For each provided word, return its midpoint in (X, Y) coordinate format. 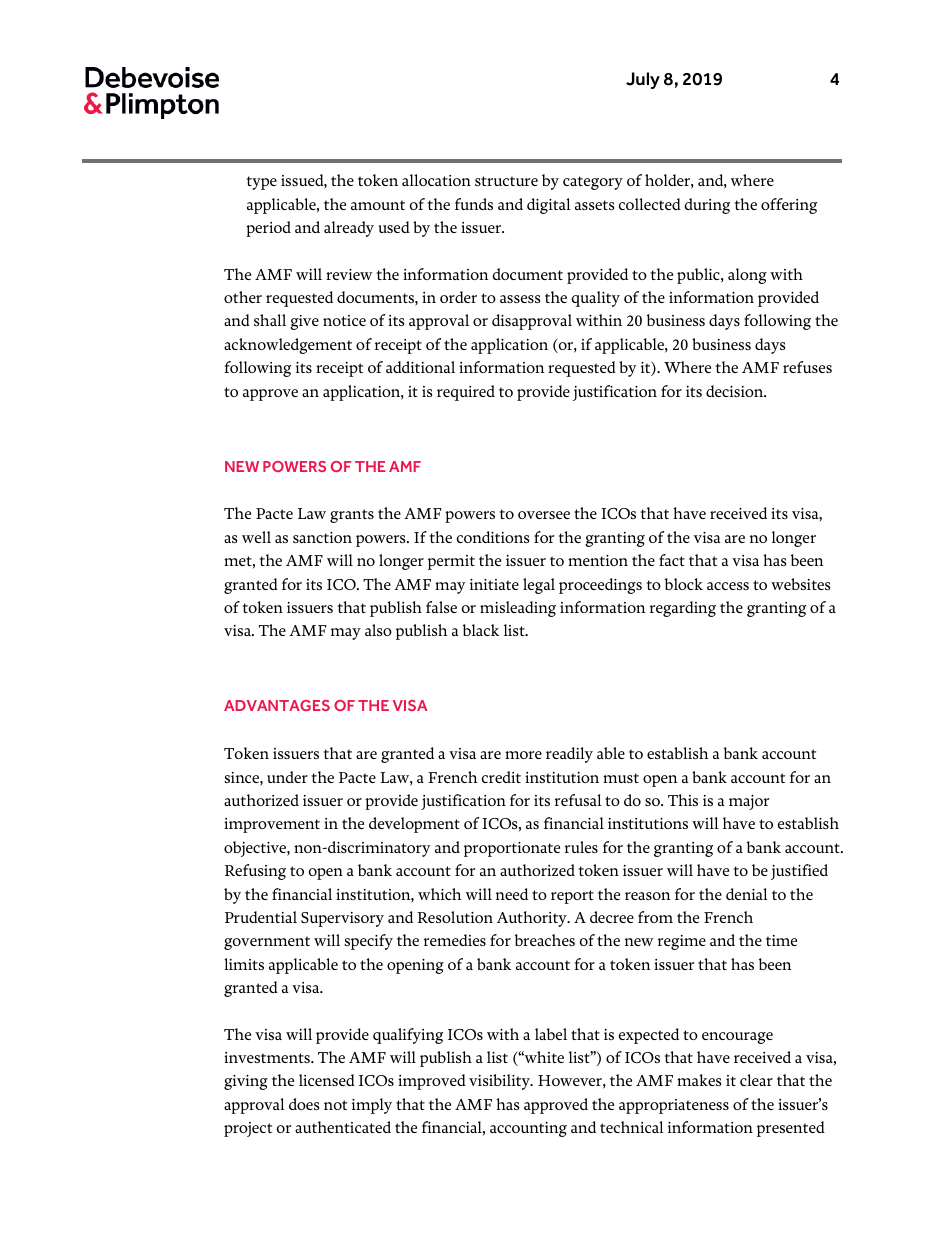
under (287, 777)
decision (736, 391)
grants (352, 516)
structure (506, 181)
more (523, 755)
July (643, 80)
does (304, 1104)
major (749, 802)
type (262, 183)
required (466, 393)
